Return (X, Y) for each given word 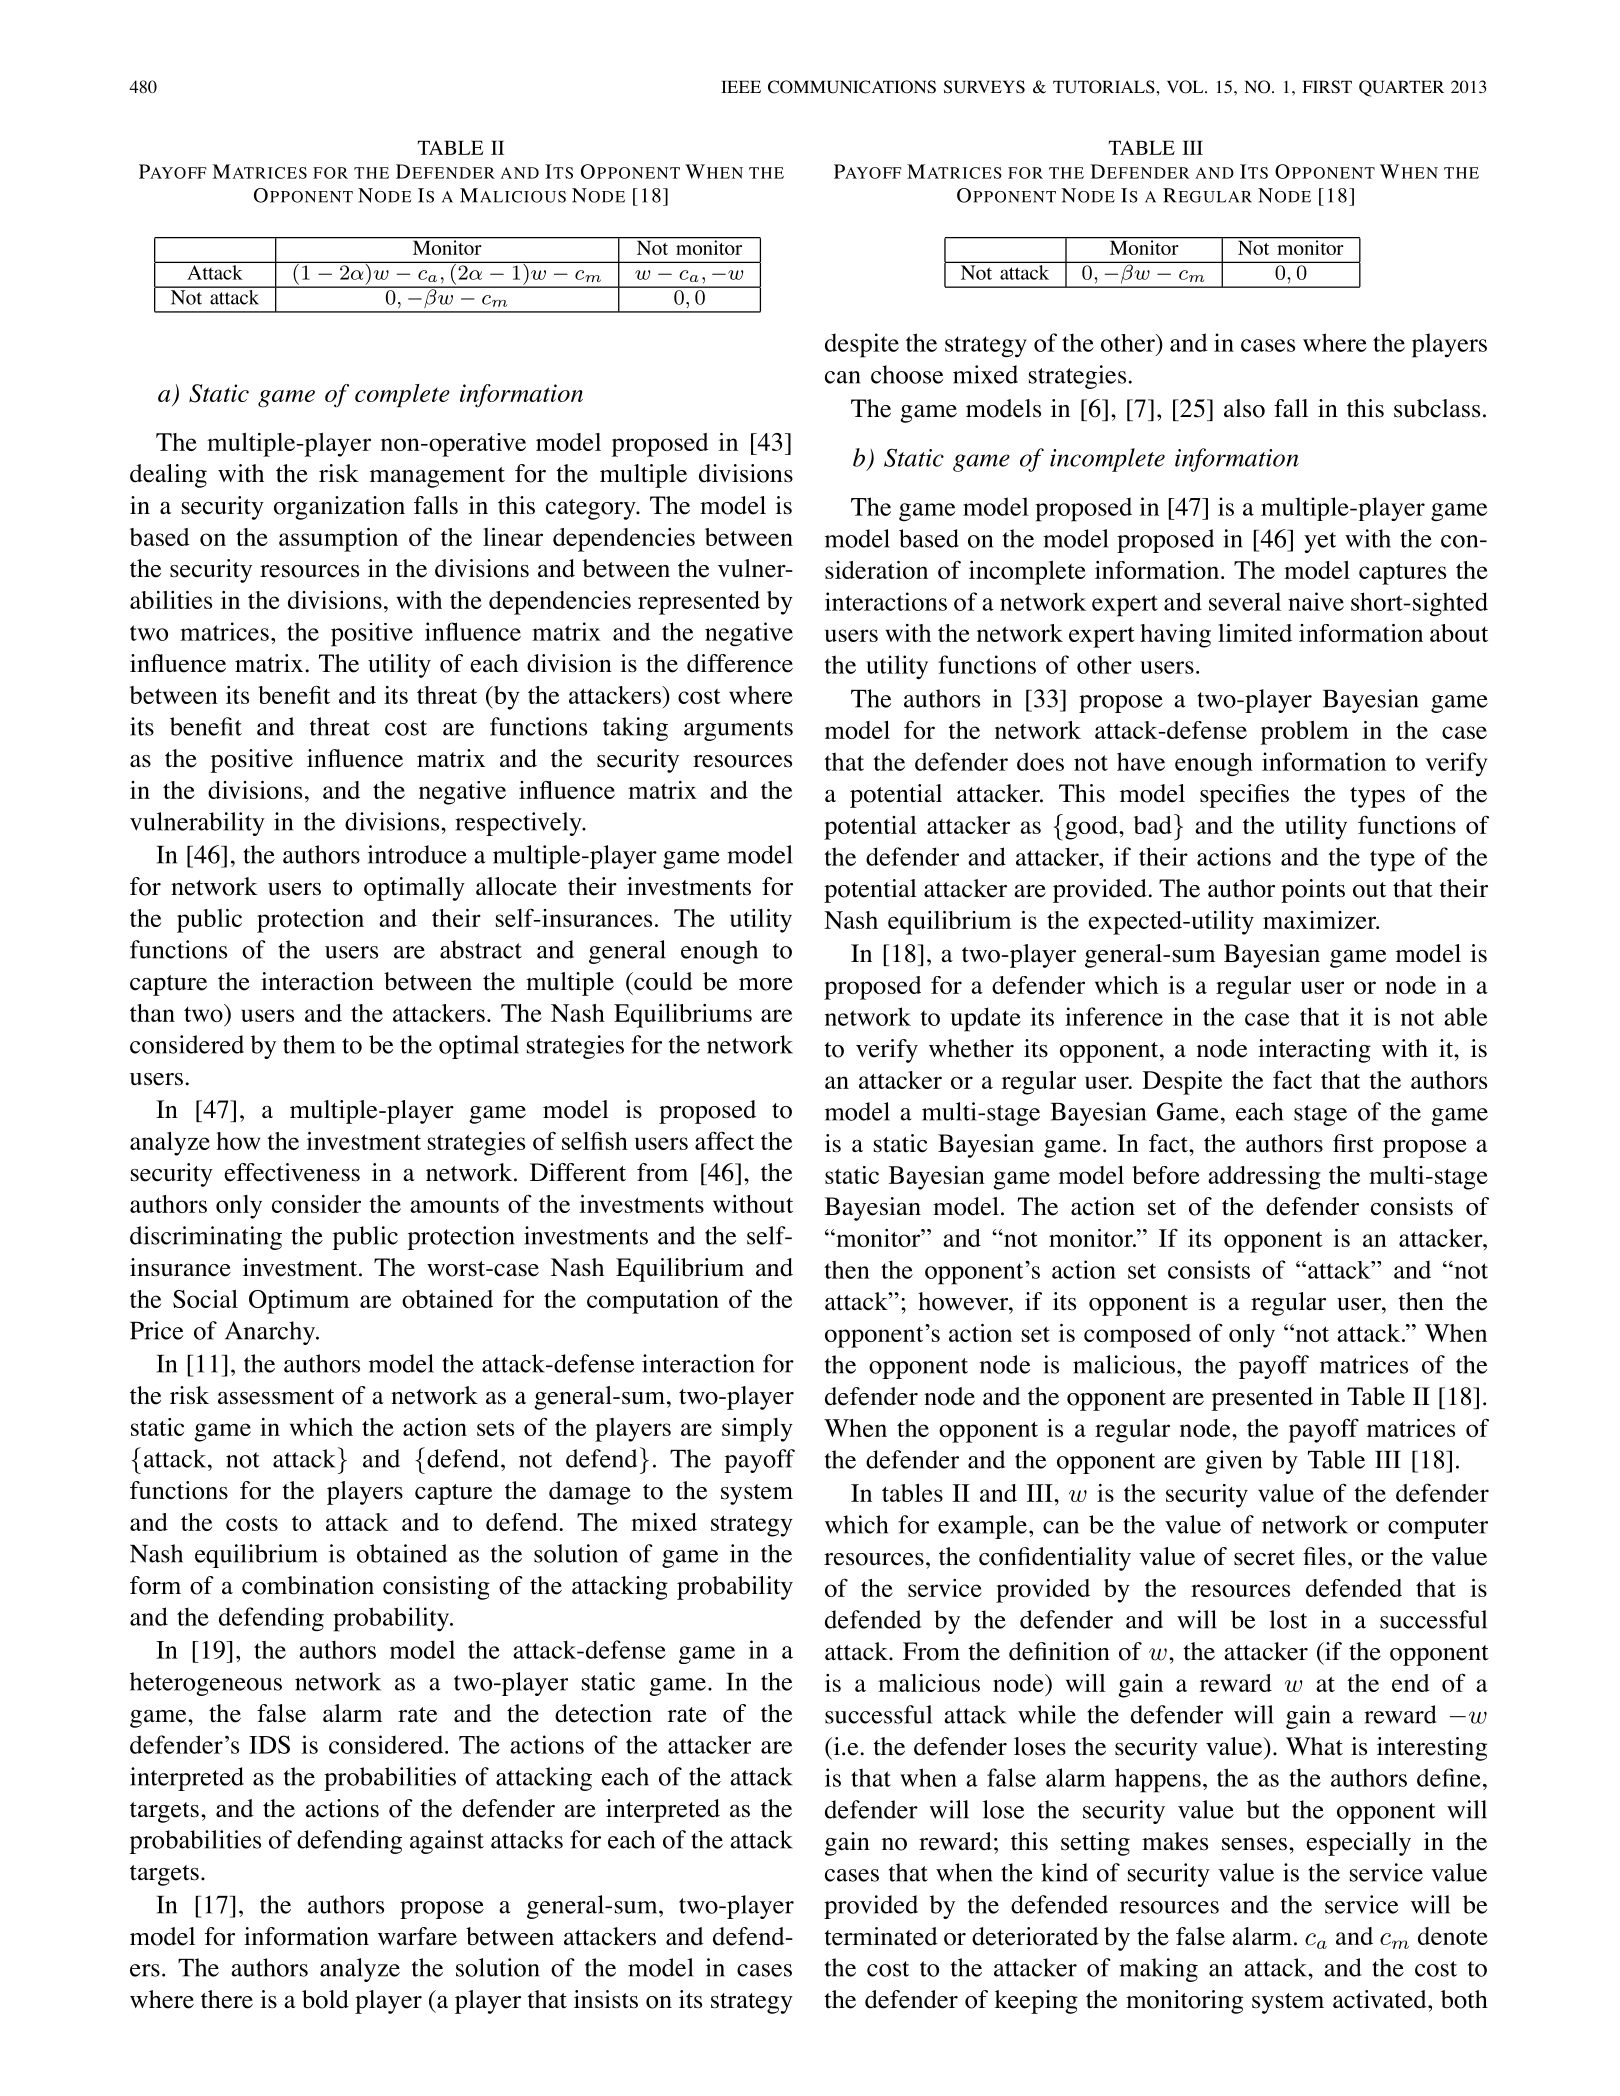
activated (1381, 1999)
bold (325, 1999)
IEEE (741, 86)
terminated (881, 1936)
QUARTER (1401, 88)
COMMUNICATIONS (852, 87)
